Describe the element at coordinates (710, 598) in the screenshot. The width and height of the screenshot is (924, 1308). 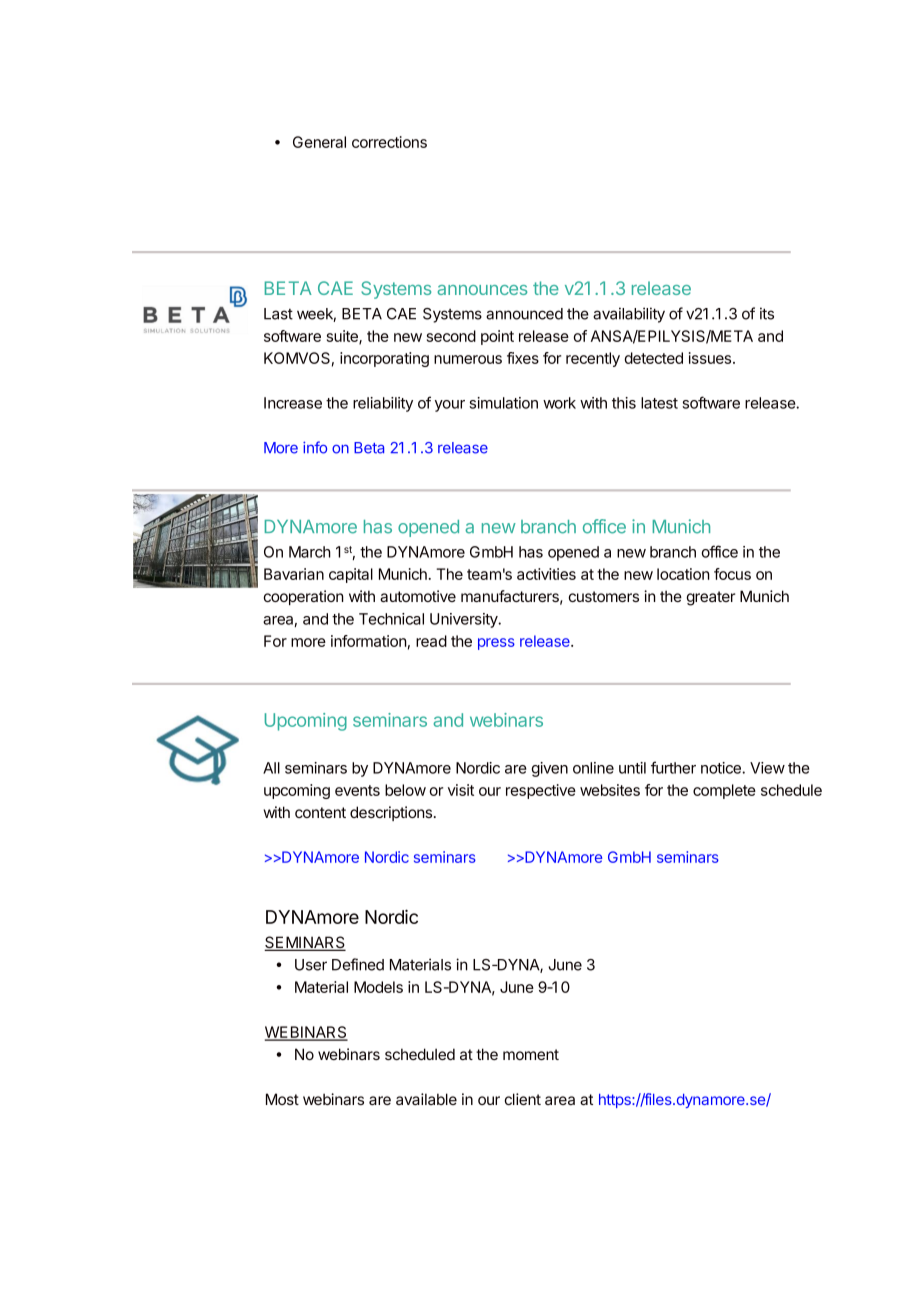
I see `greater` at that location.
